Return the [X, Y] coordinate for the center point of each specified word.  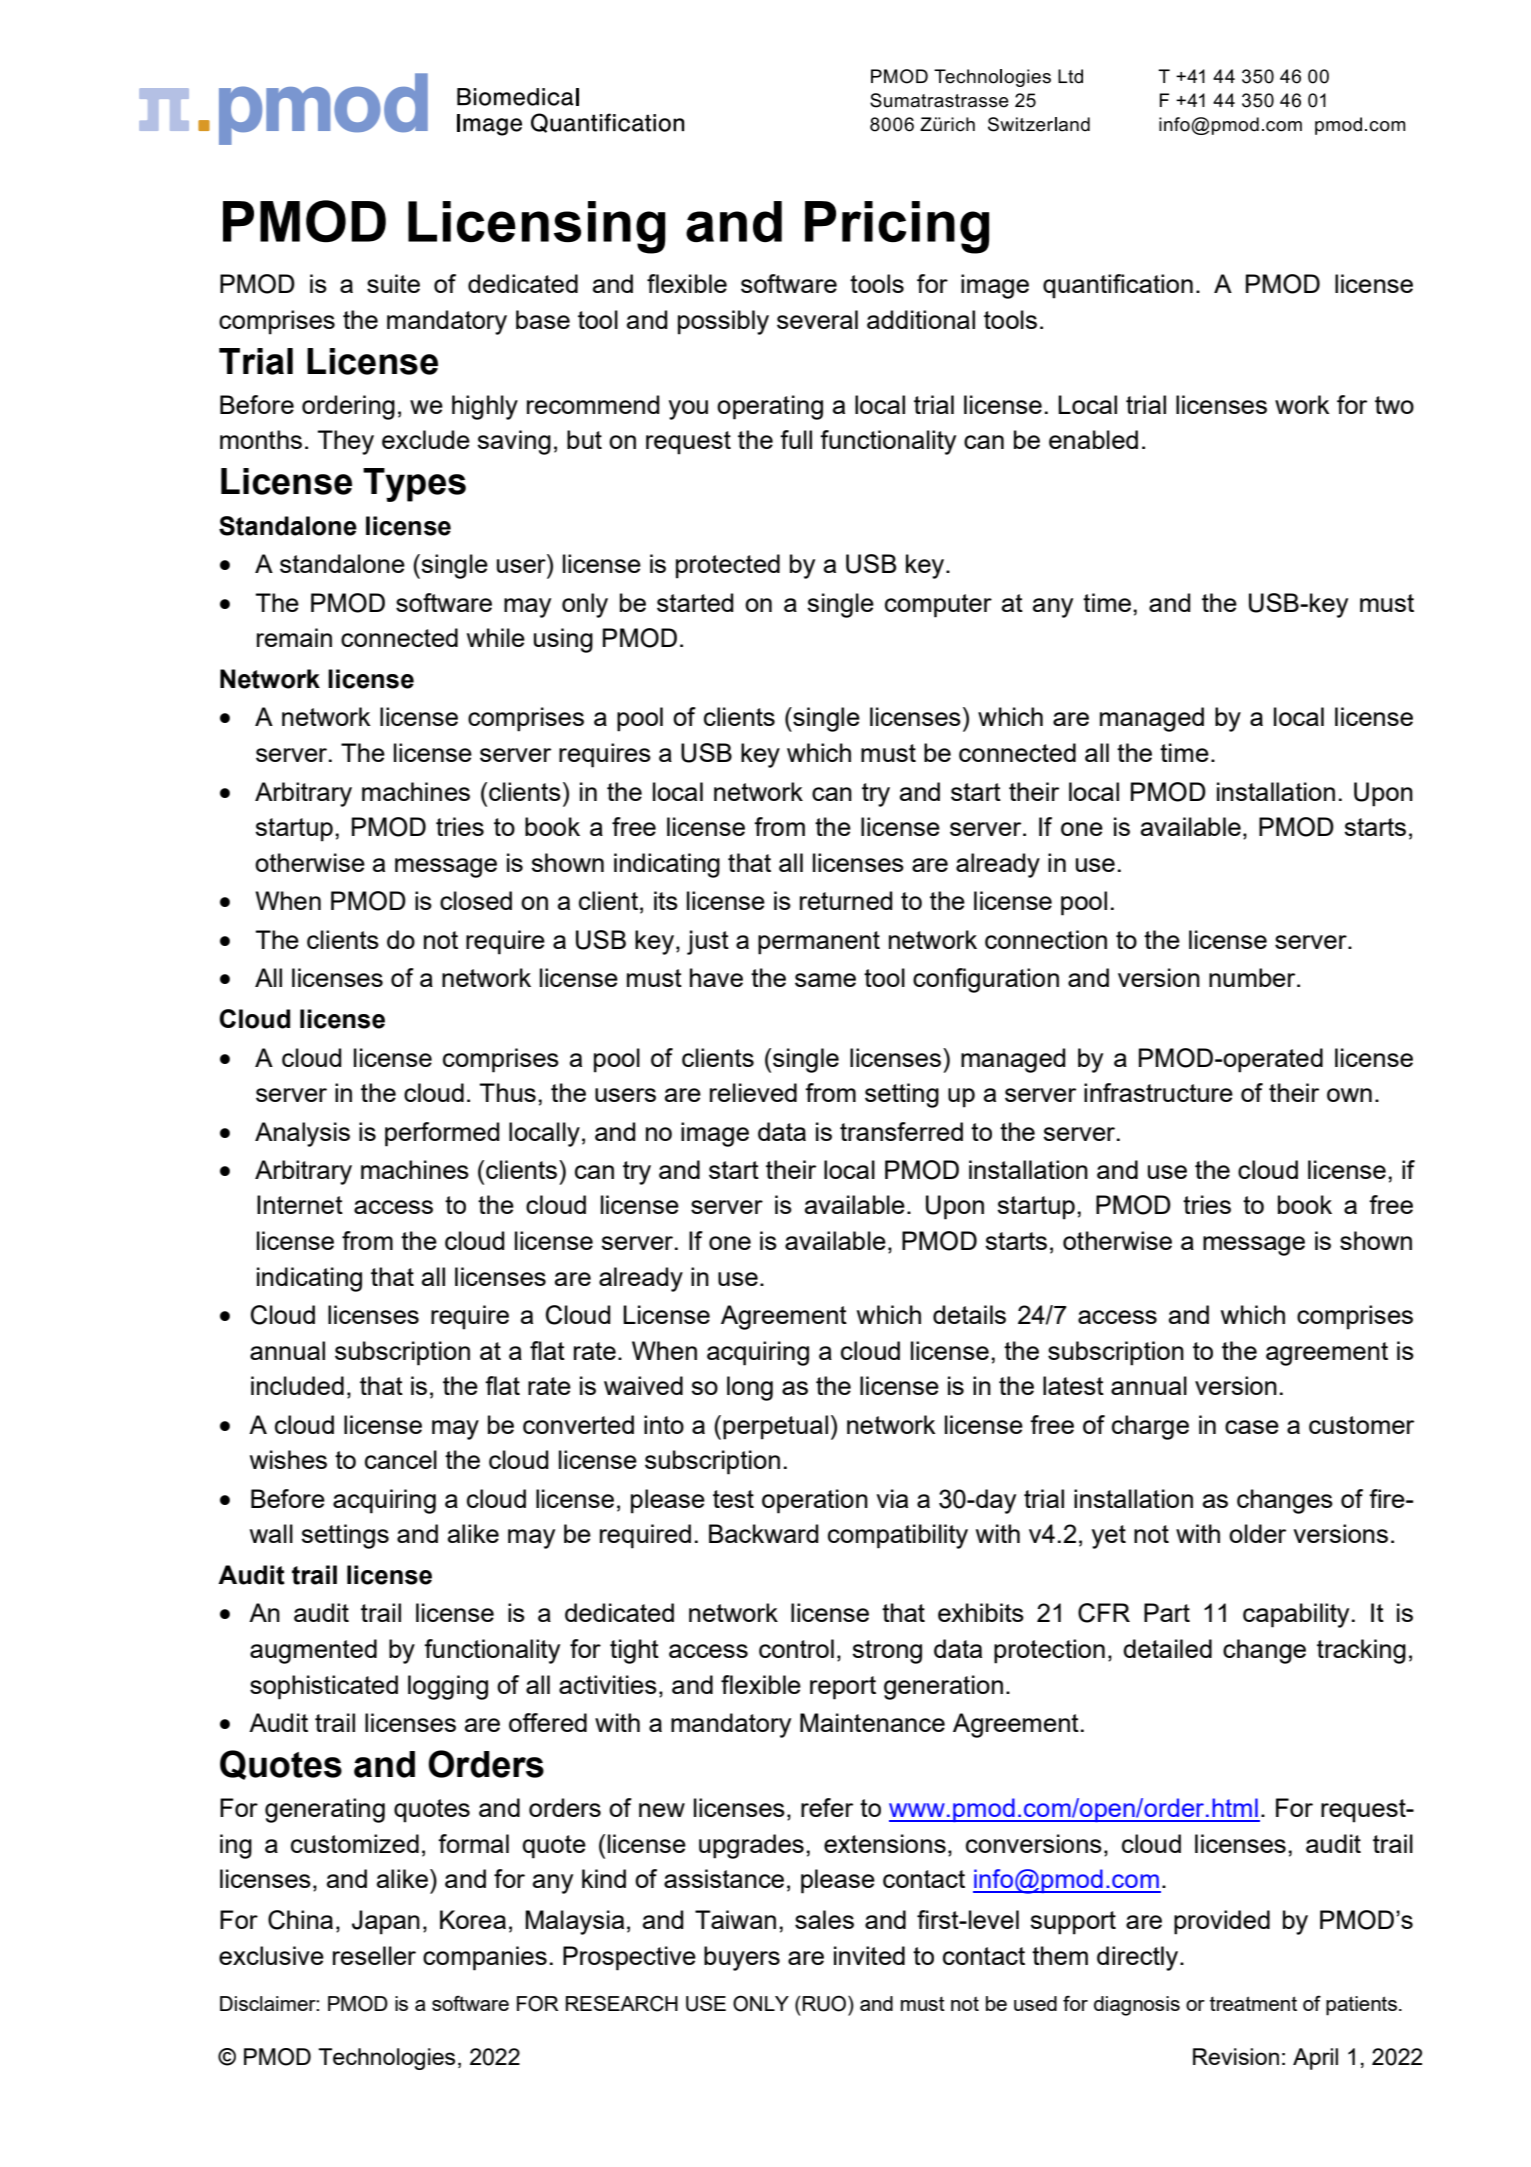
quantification [1118, 286]
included [297, 1385]
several [817, 319]
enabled [1093, 439]
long [750, 1388]
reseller [374, 1955]
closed [476, 900]
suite [393, 283]
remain [294, 637]
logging [448, 1687]
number [1253, 977]
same [825, 980]
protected [728, 566]
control [796, 1648]
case [1252, 1427]
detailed [1167, 1648]
